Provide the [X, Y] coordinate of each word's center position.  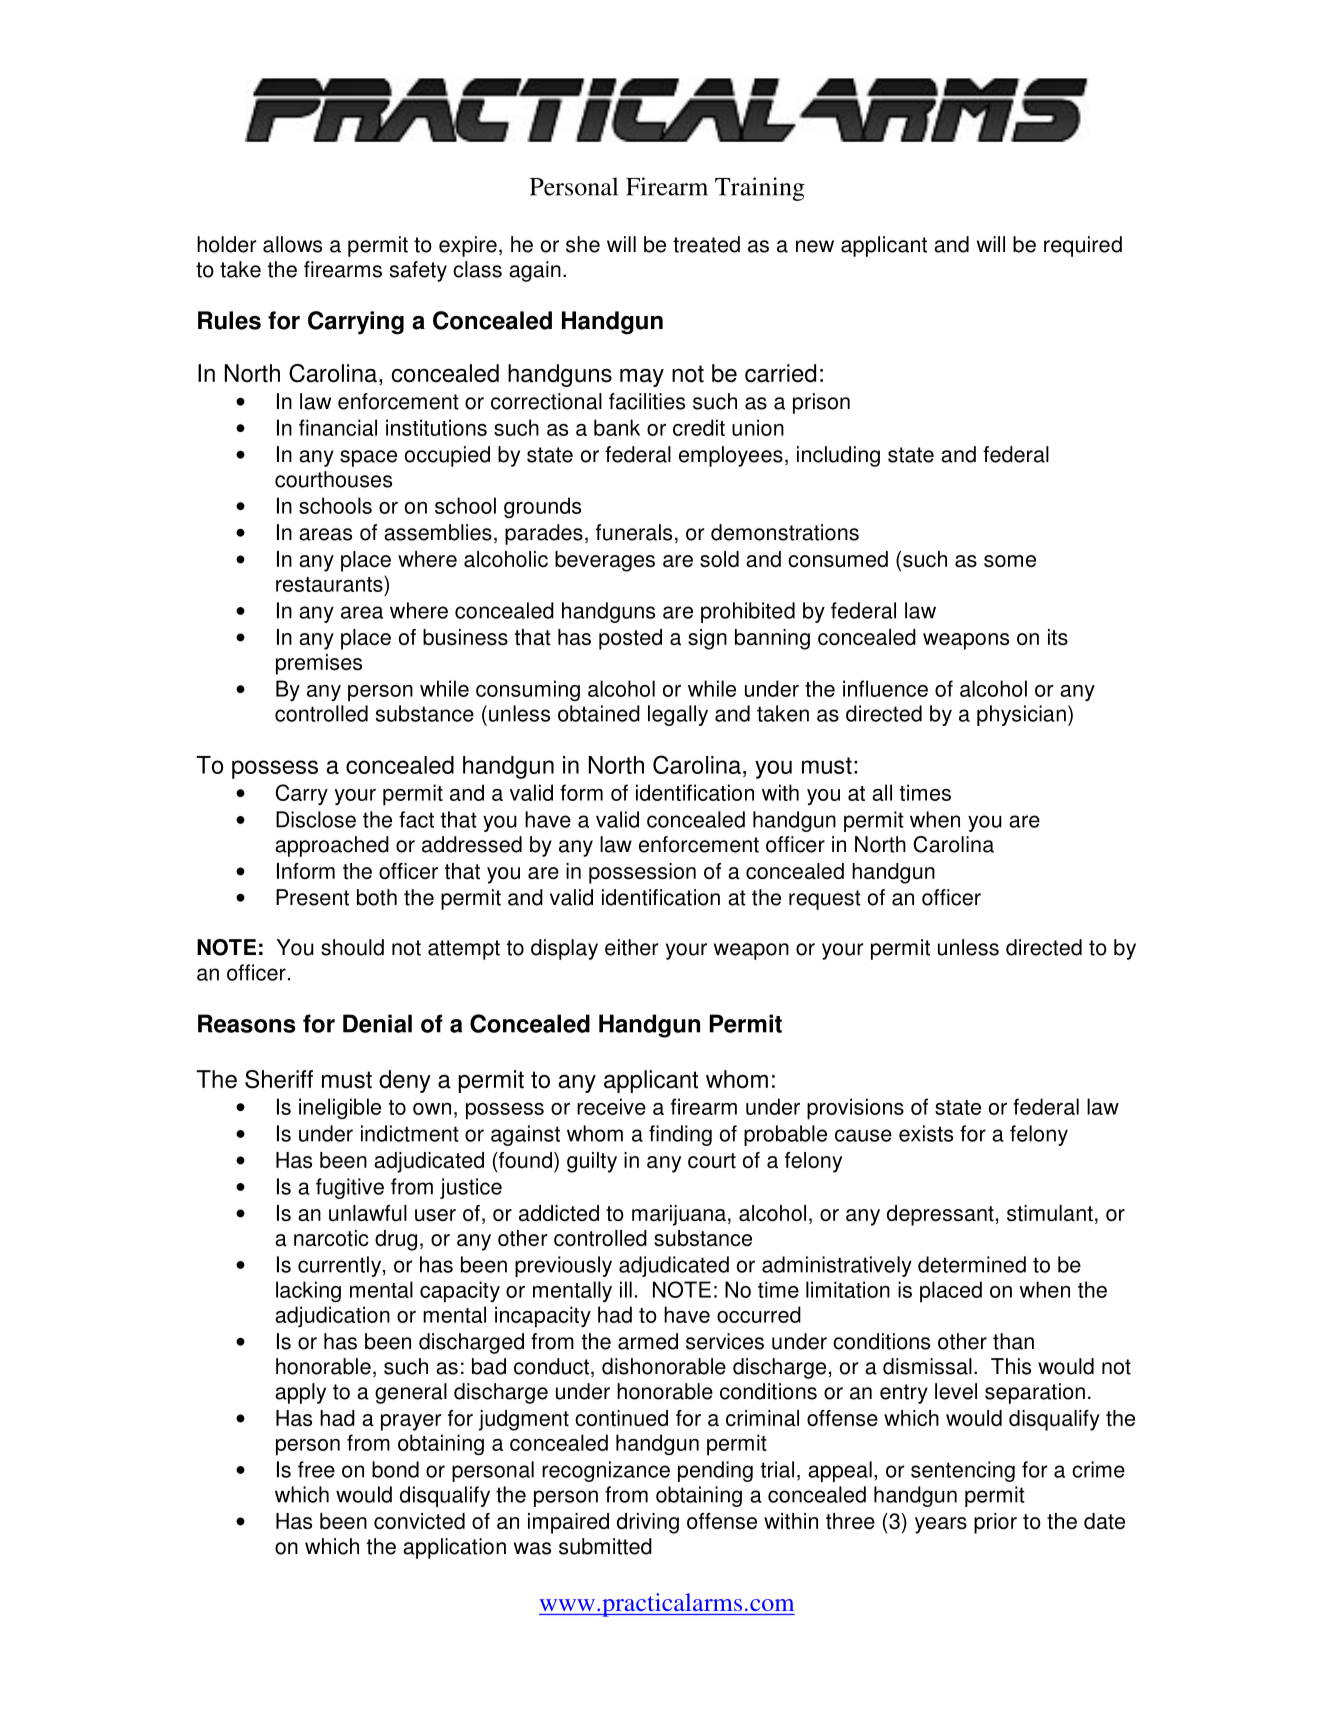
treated [706, 244]
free [316, 1469]
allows [292, 244]
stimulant [1050, 1213]
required [1083, 246]
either [632, 947]
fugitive [350, 1188]
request [825, 900]
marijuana [679, 1215]
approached [332, 846]
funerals [634, 532]
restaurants [330, 583]
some [1010, 561]
